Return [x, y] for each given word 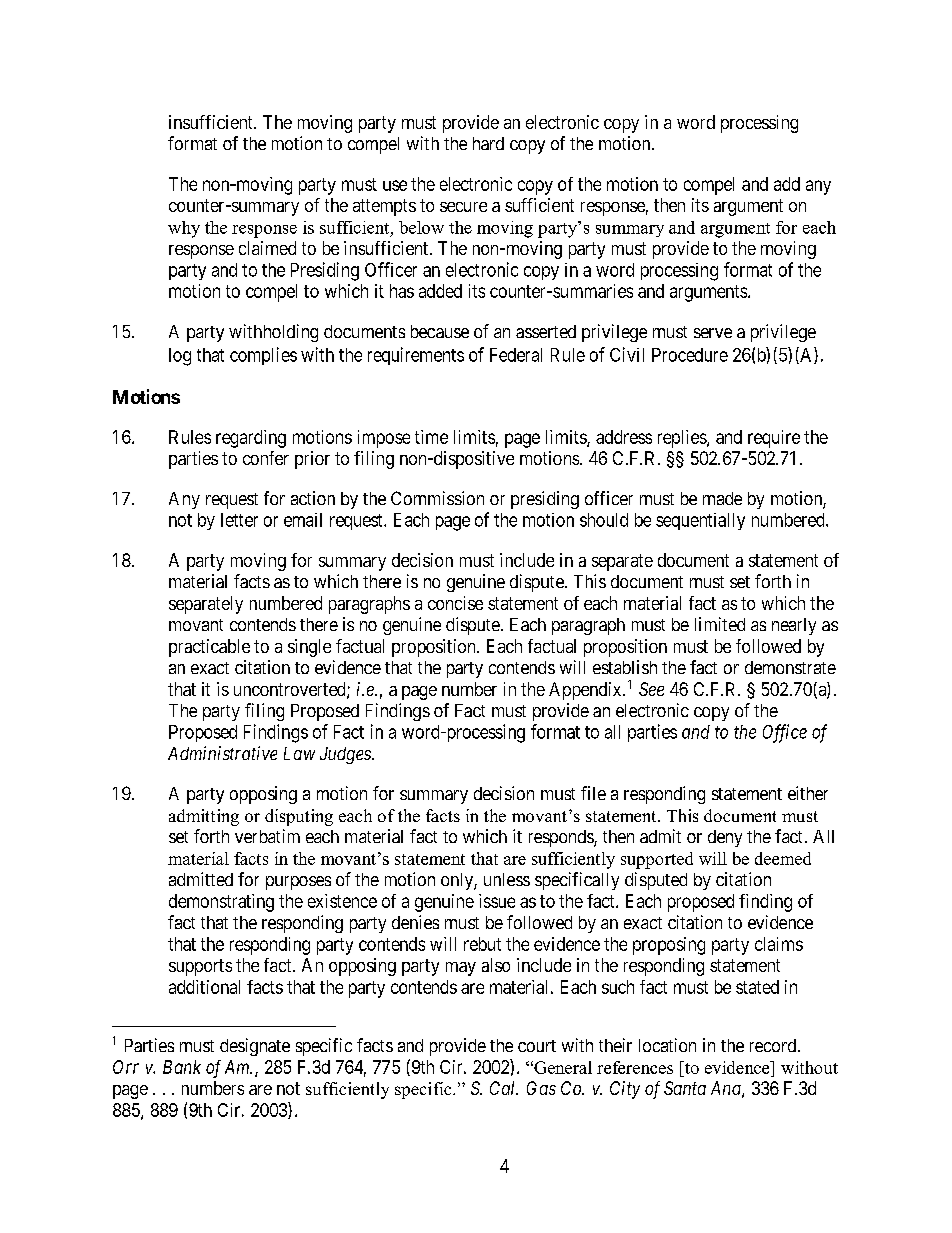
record [774, 1045]
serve [713, 333]
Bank [182, 1067]
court [537, 1046]
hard [488, 143]
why [184, 229]
